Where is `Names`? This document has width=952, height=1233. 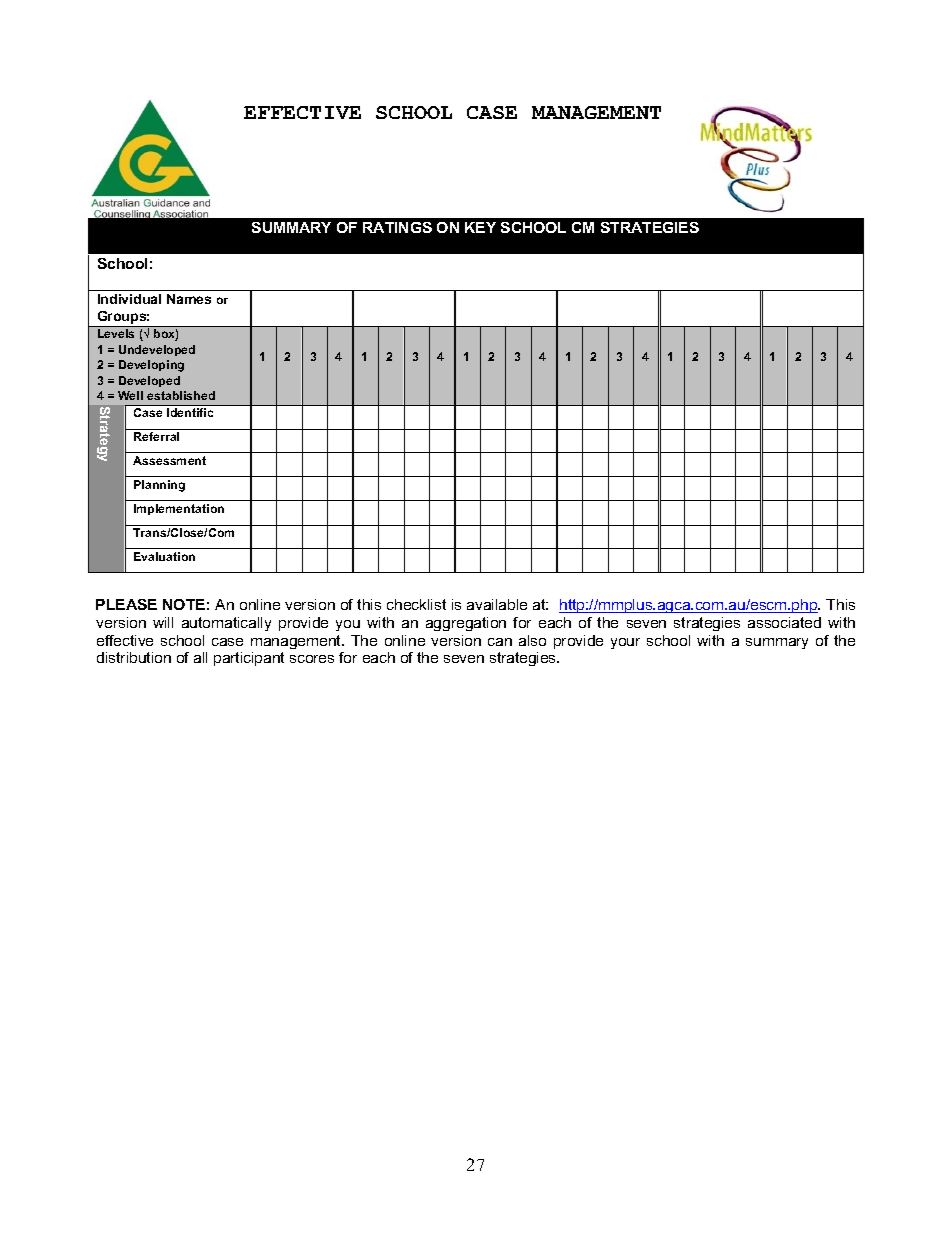 Names is located at coordinates (189, 299).
